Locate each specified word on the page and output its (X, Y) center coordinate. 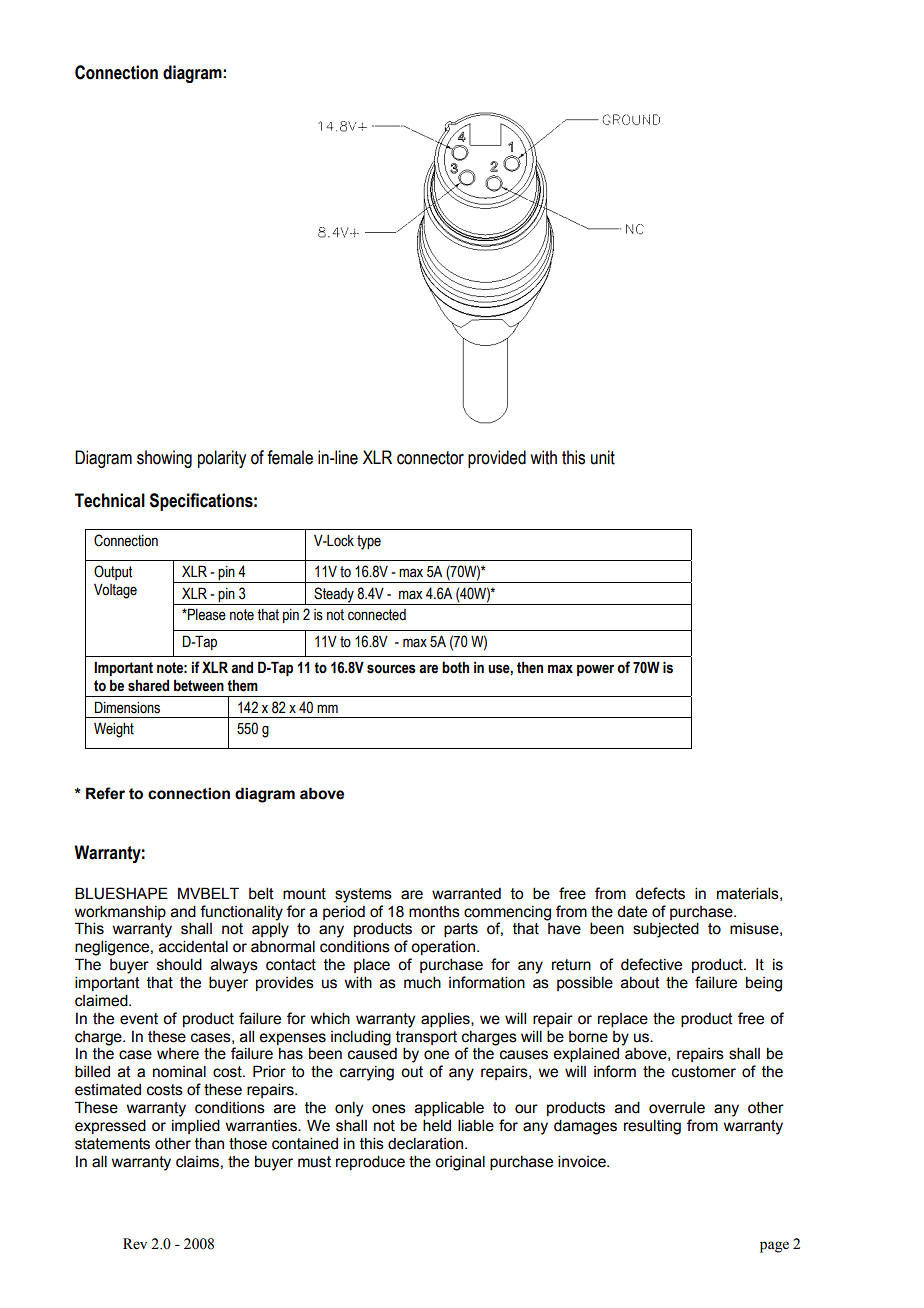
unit (603, 457)
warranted (466, 894)
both (455, 667)
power (595, 670)
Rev (135, 1244)
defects (660, 893)
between (199, 686)
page (774, 1247)
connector (430, 458)
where (178, 1054)
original (460, 1163)
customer (704, 1072)
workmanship (120, 912)
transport (426, 1038)
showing (164, 459)
